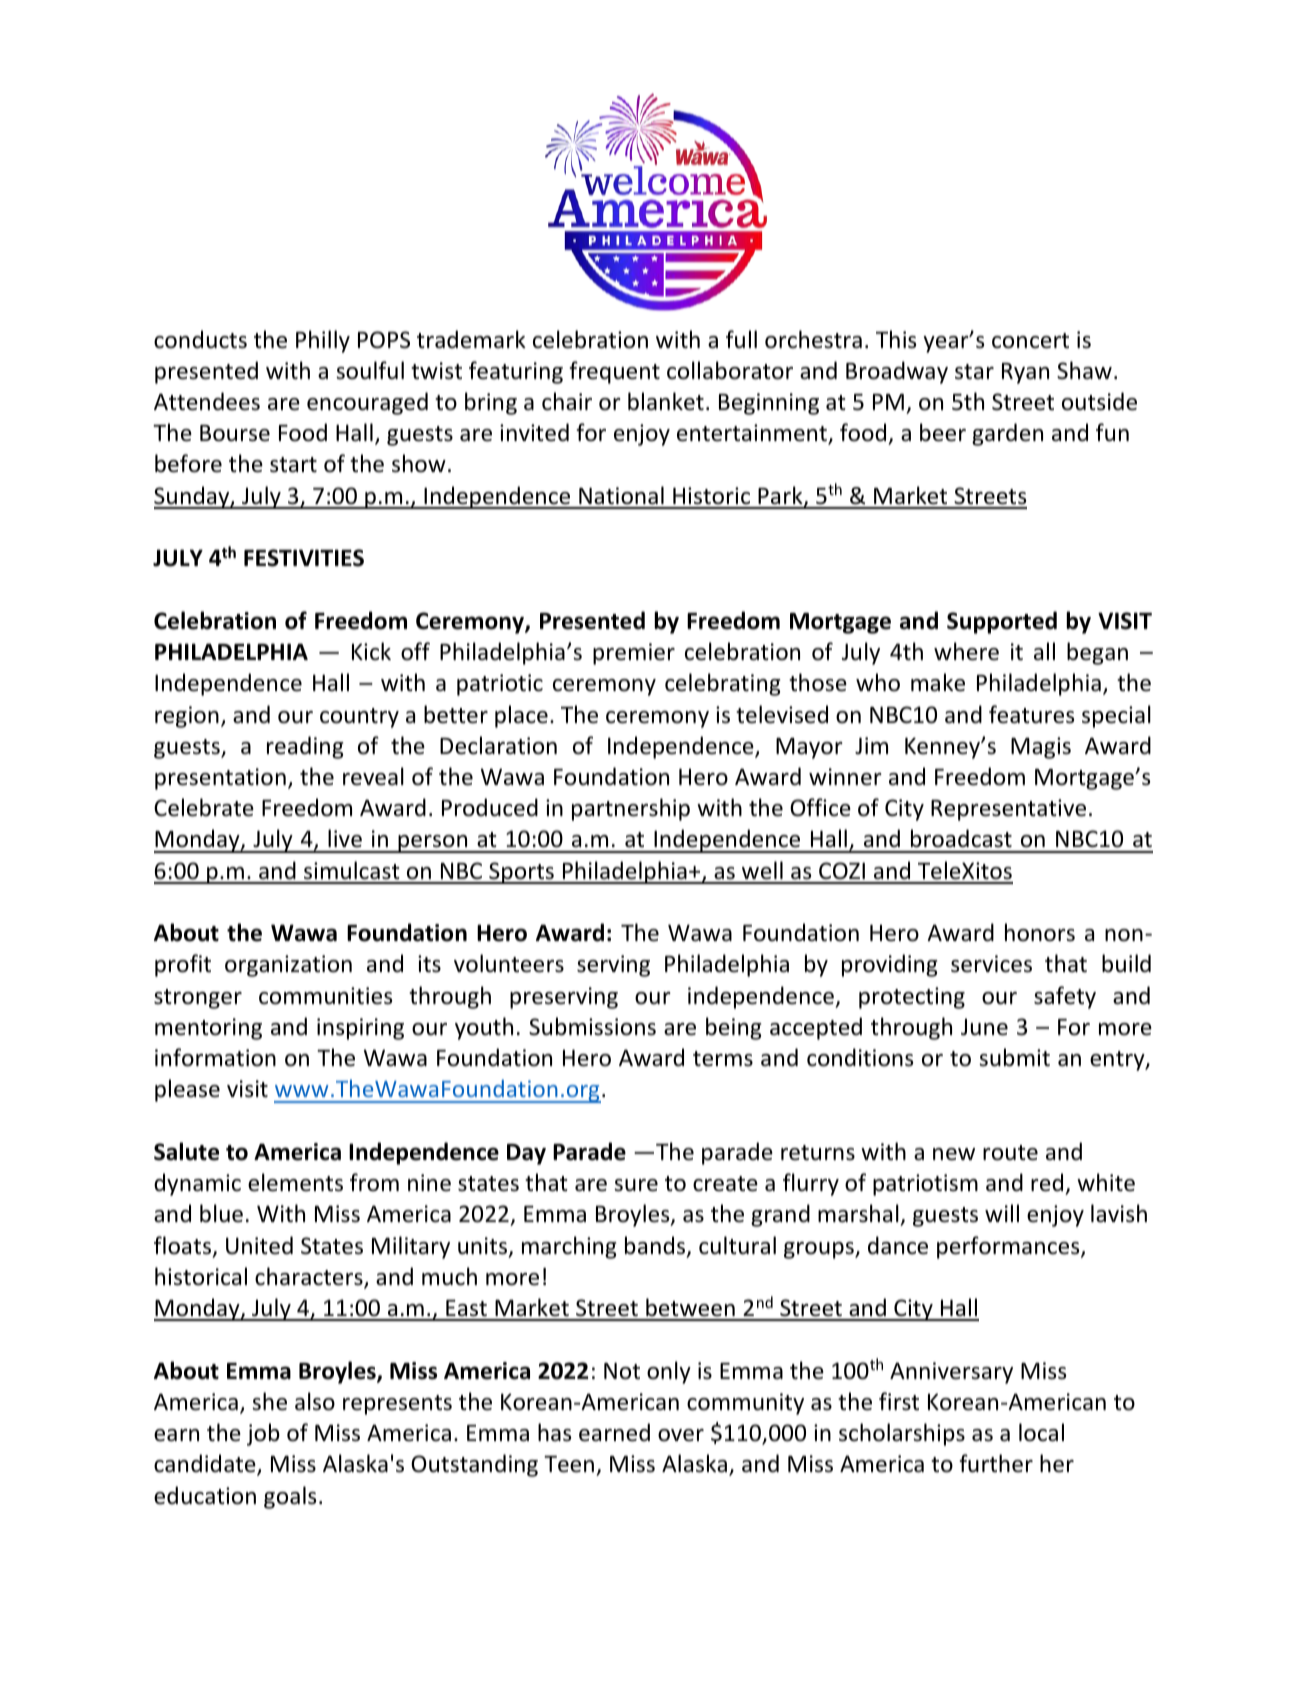 The width and height of the image is (1306, 1689). I want to click on Ryan, so click(1025, 373).
